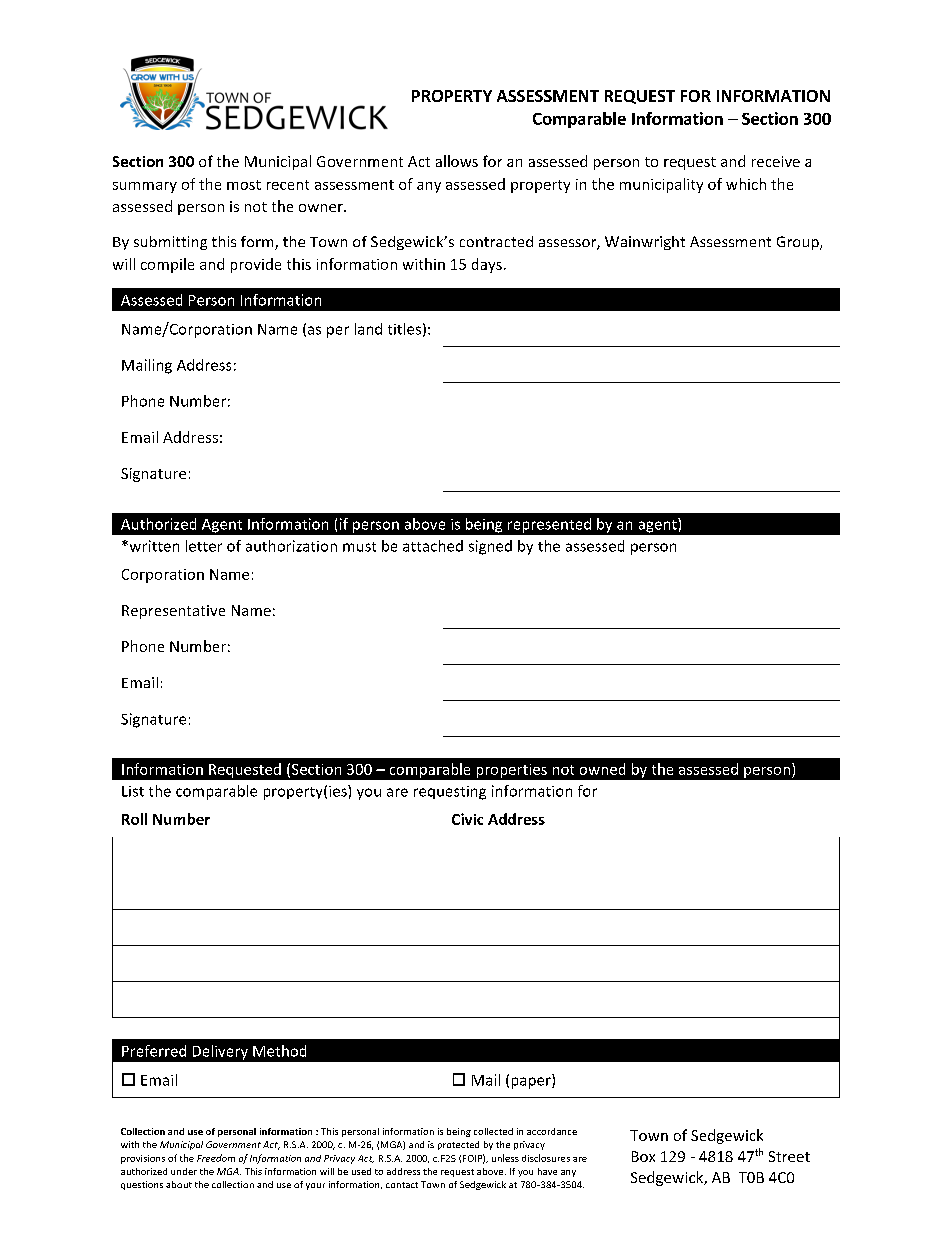 This image has width=952, height=1233. Describe the element at coordinates (490, 547) in the image. I see `signed` at that location.
